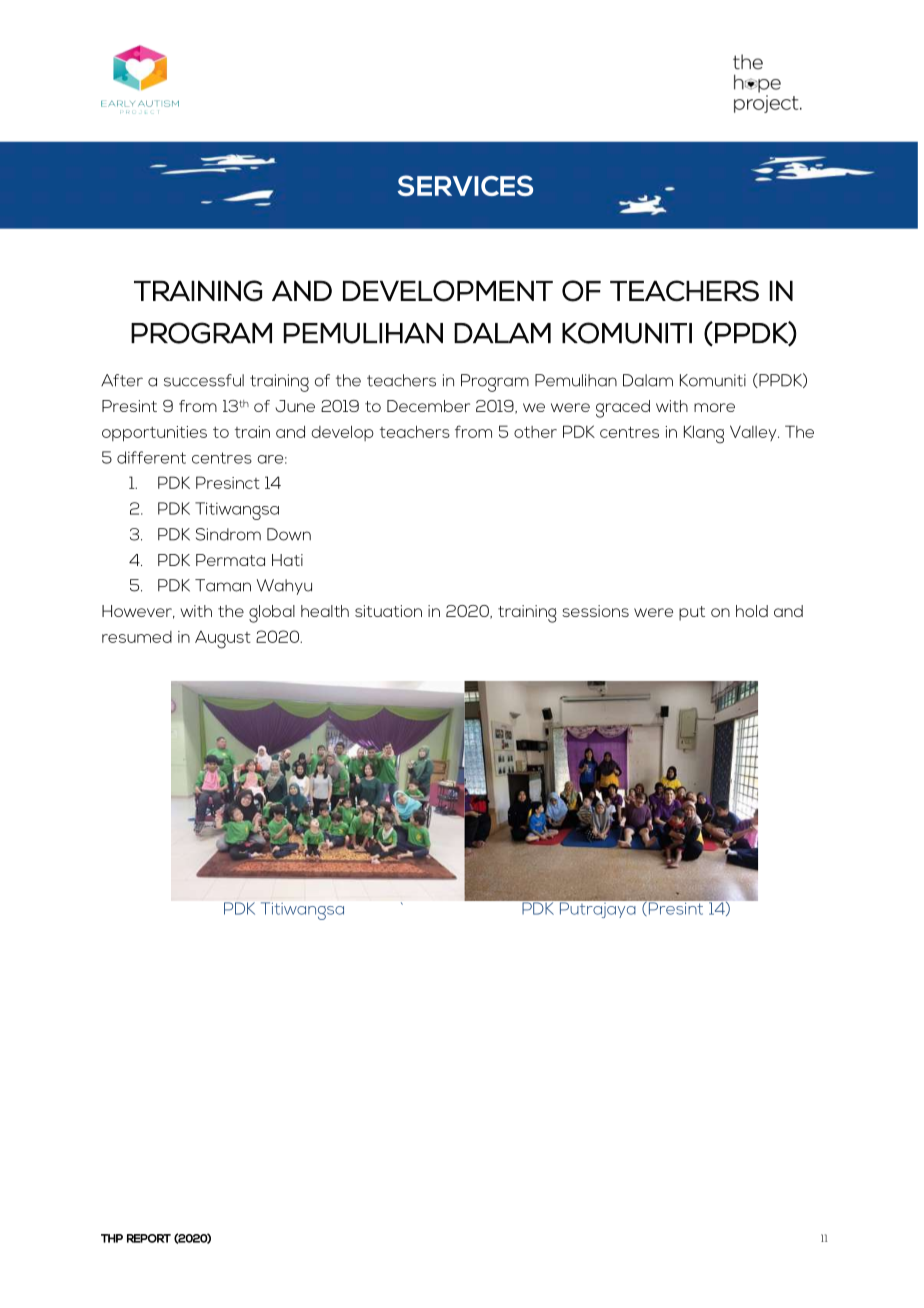 The image size is (924, 1308). What do you see at coordinates (151, 457) in the screenshot?
I see `different` at bounding box center [151, 457].
